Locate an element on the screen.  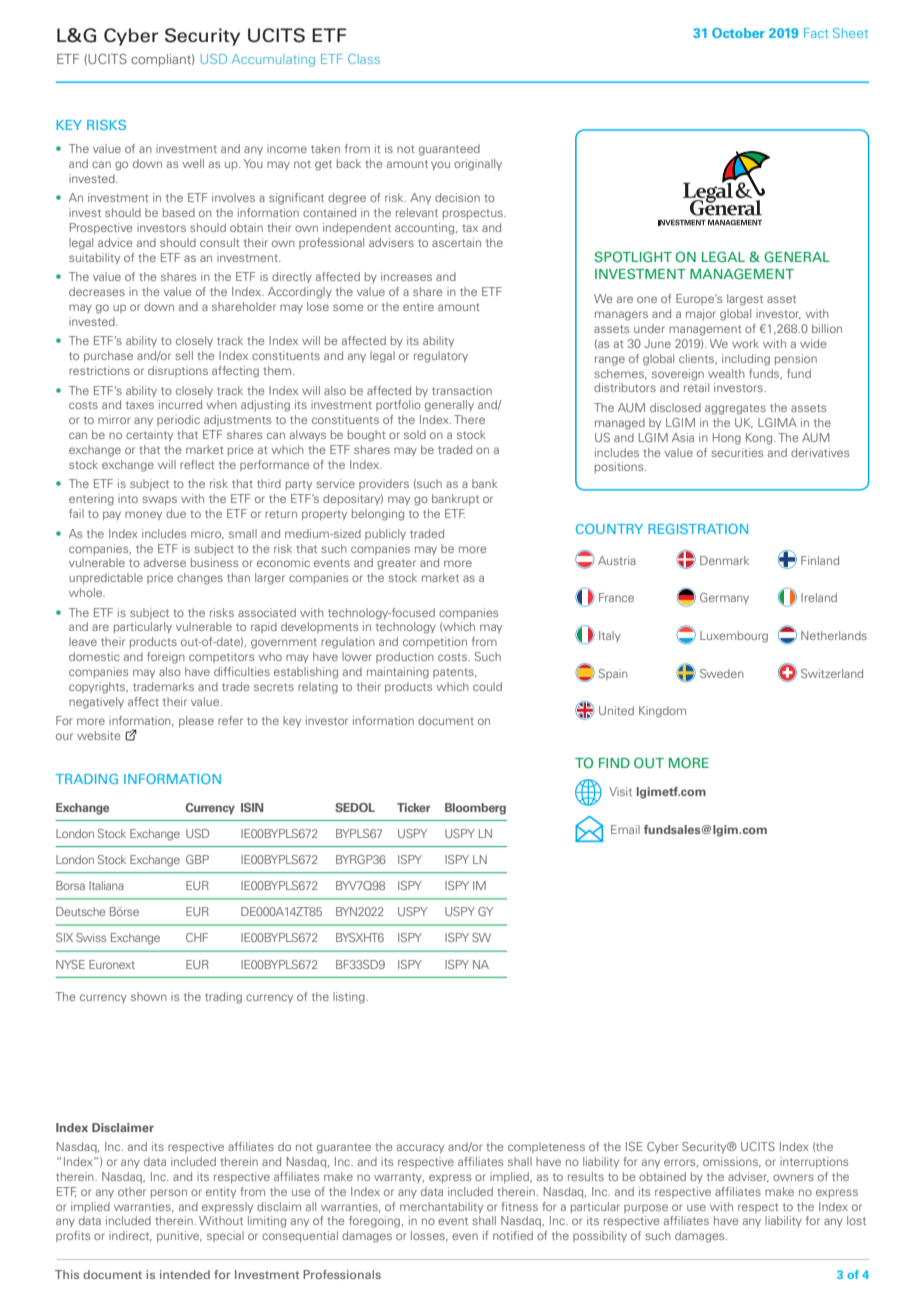
Kong is located at coordinates (760, 439).
